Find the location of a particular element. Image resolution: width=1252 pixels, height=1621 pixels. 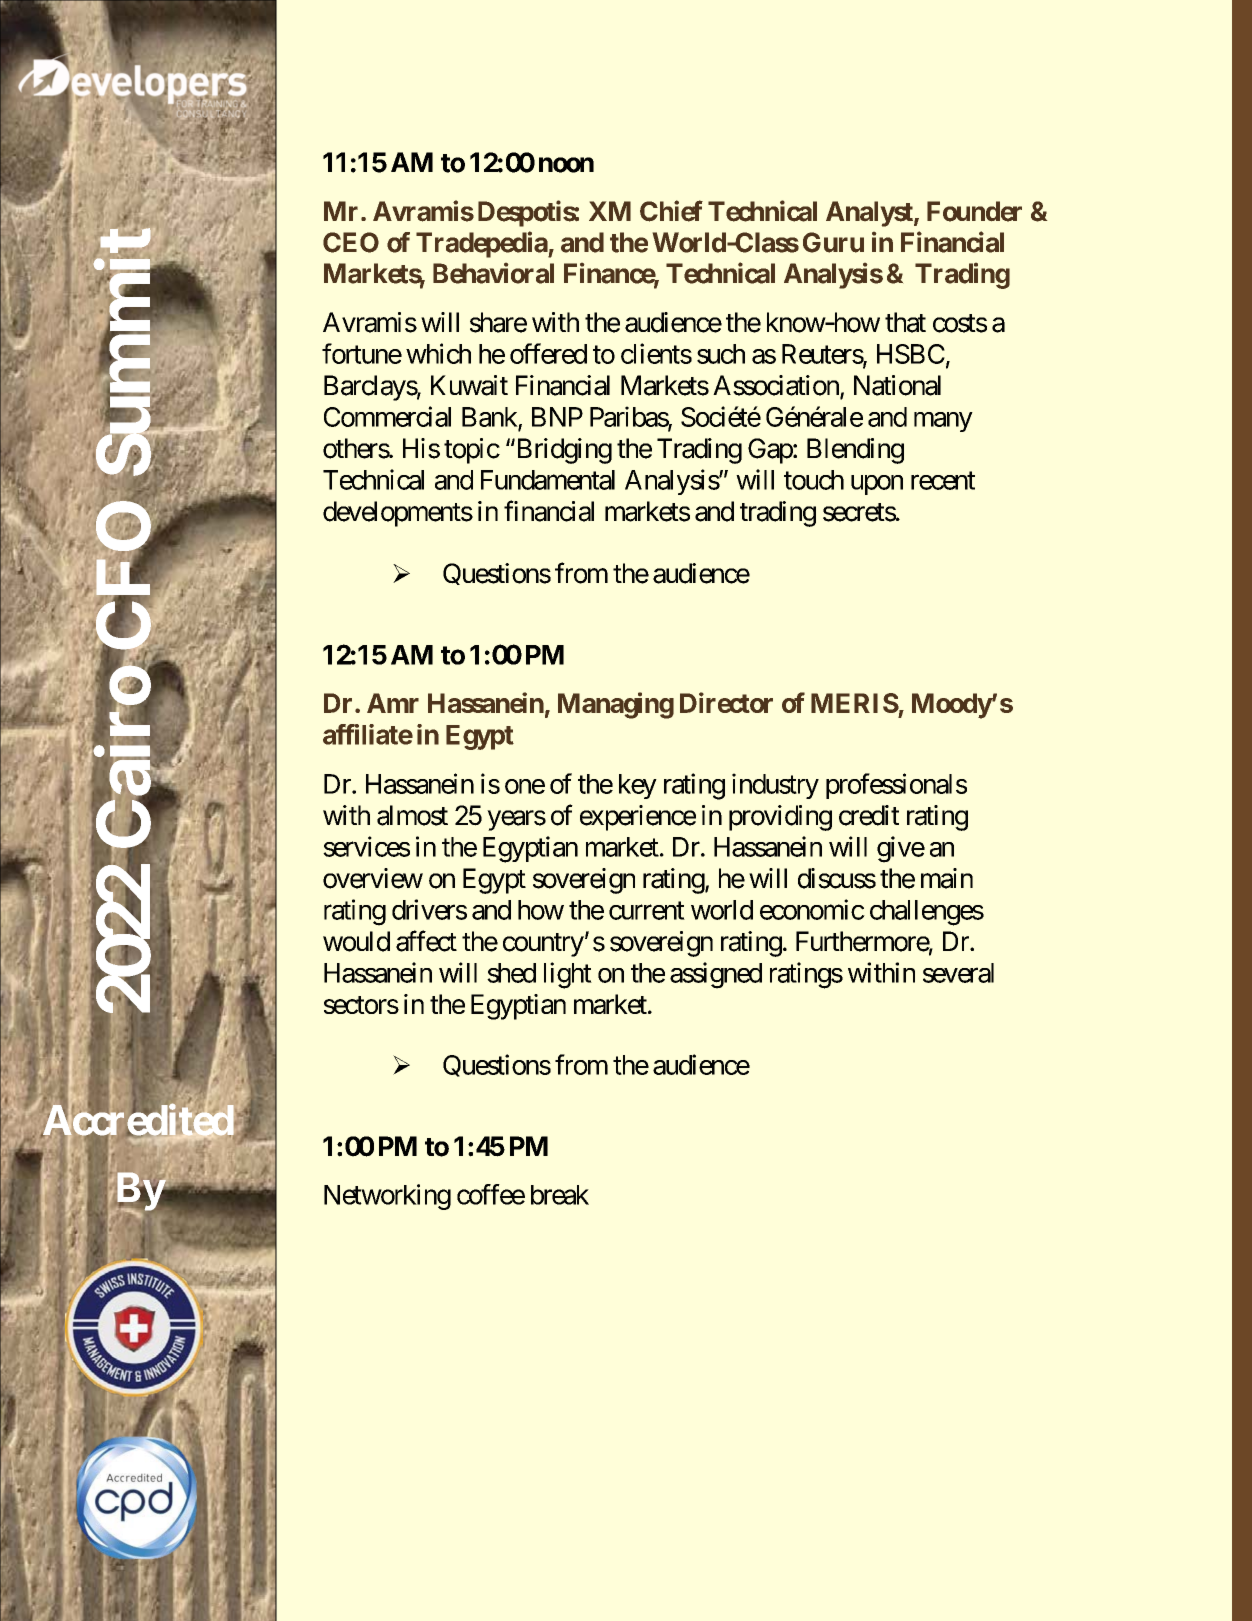

CEO is located at coordinates (351, 242).
